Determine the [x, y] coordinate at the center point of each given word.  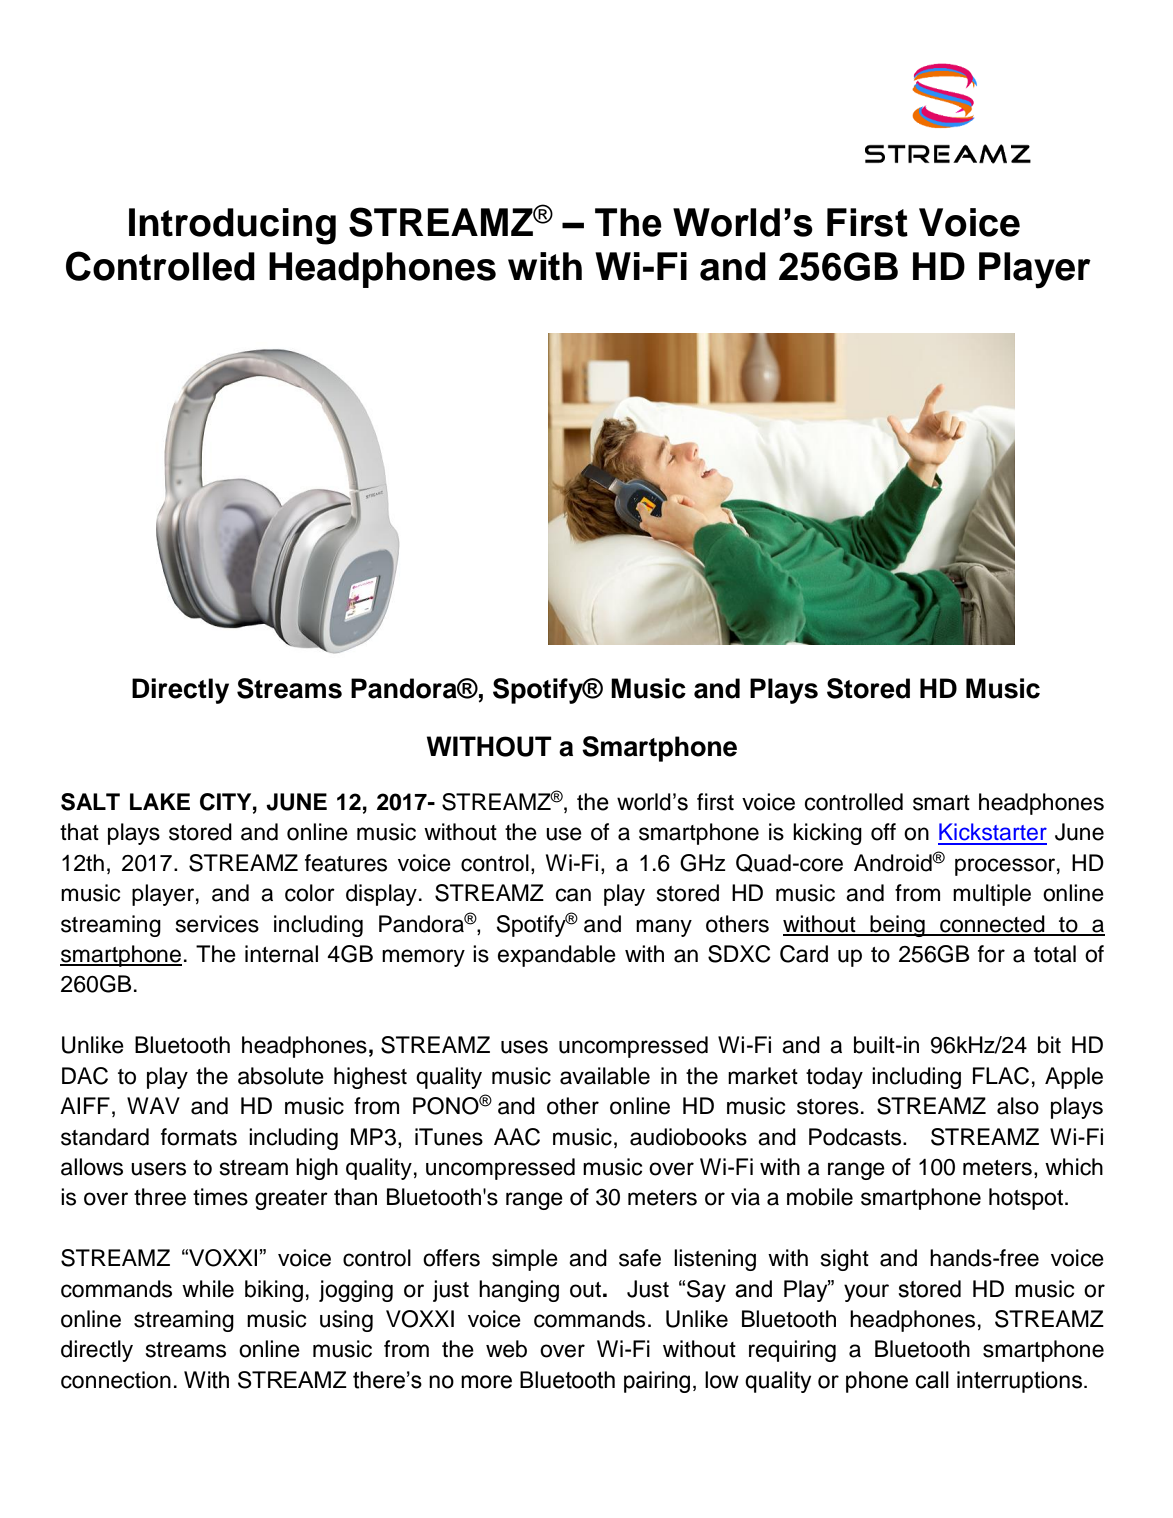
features [346, 863]
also [1018, 1106]
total [1055, 954]
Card [804, 954]
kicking [827, 834]
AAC [517, 1137]
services [217, 924]
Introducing [232, 226]
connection [116, 1380]
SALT [90, 802]
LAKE [160, 801]
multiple [992, 895]
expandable [557, 956]
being [897, 926]
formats [199, 1137]
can [573, 895]
